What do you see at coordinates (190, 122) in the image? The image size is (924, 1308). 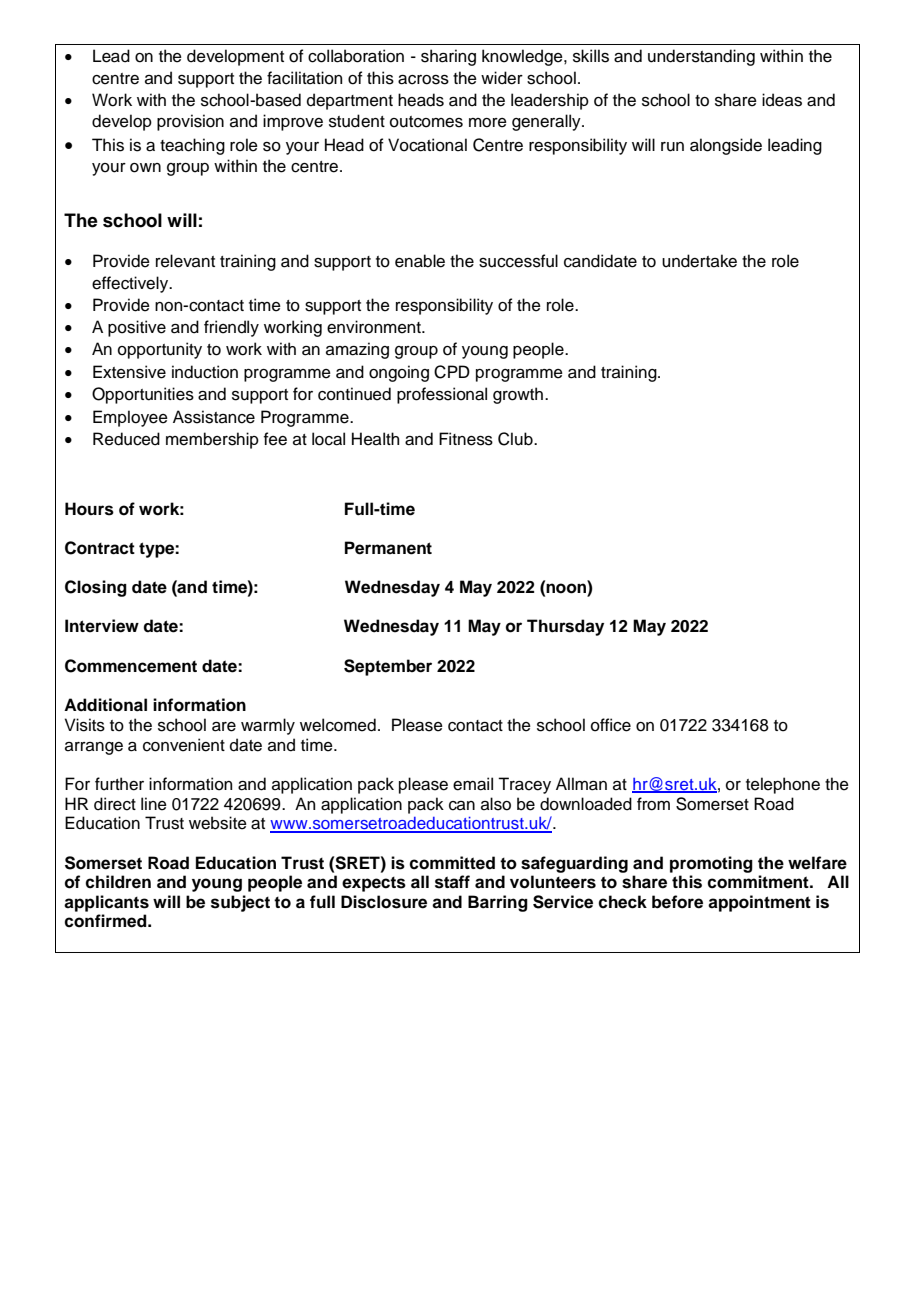 I see `provision` at bounding box center [190, 122].
